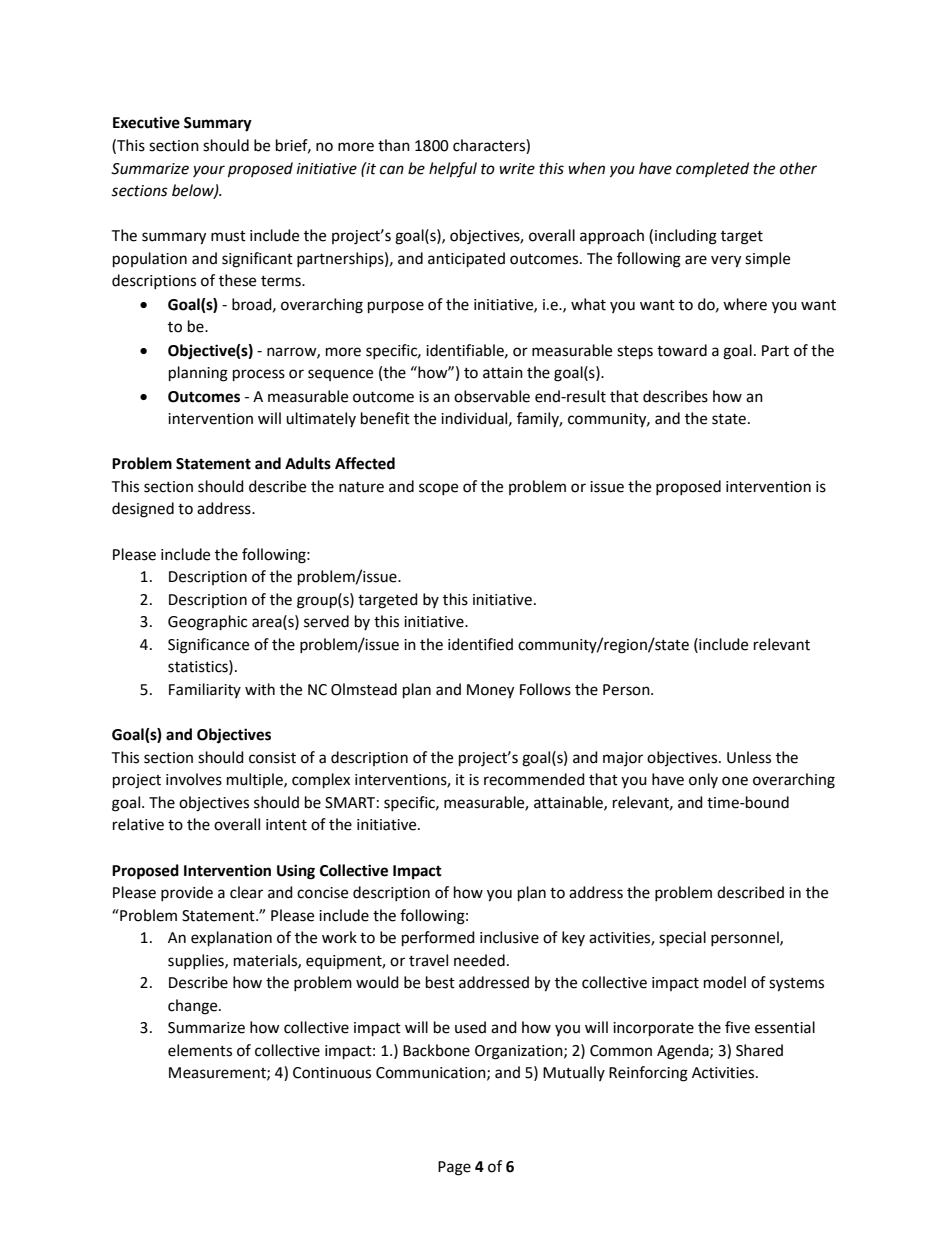  I want to click on designed, so click(143, 510).
